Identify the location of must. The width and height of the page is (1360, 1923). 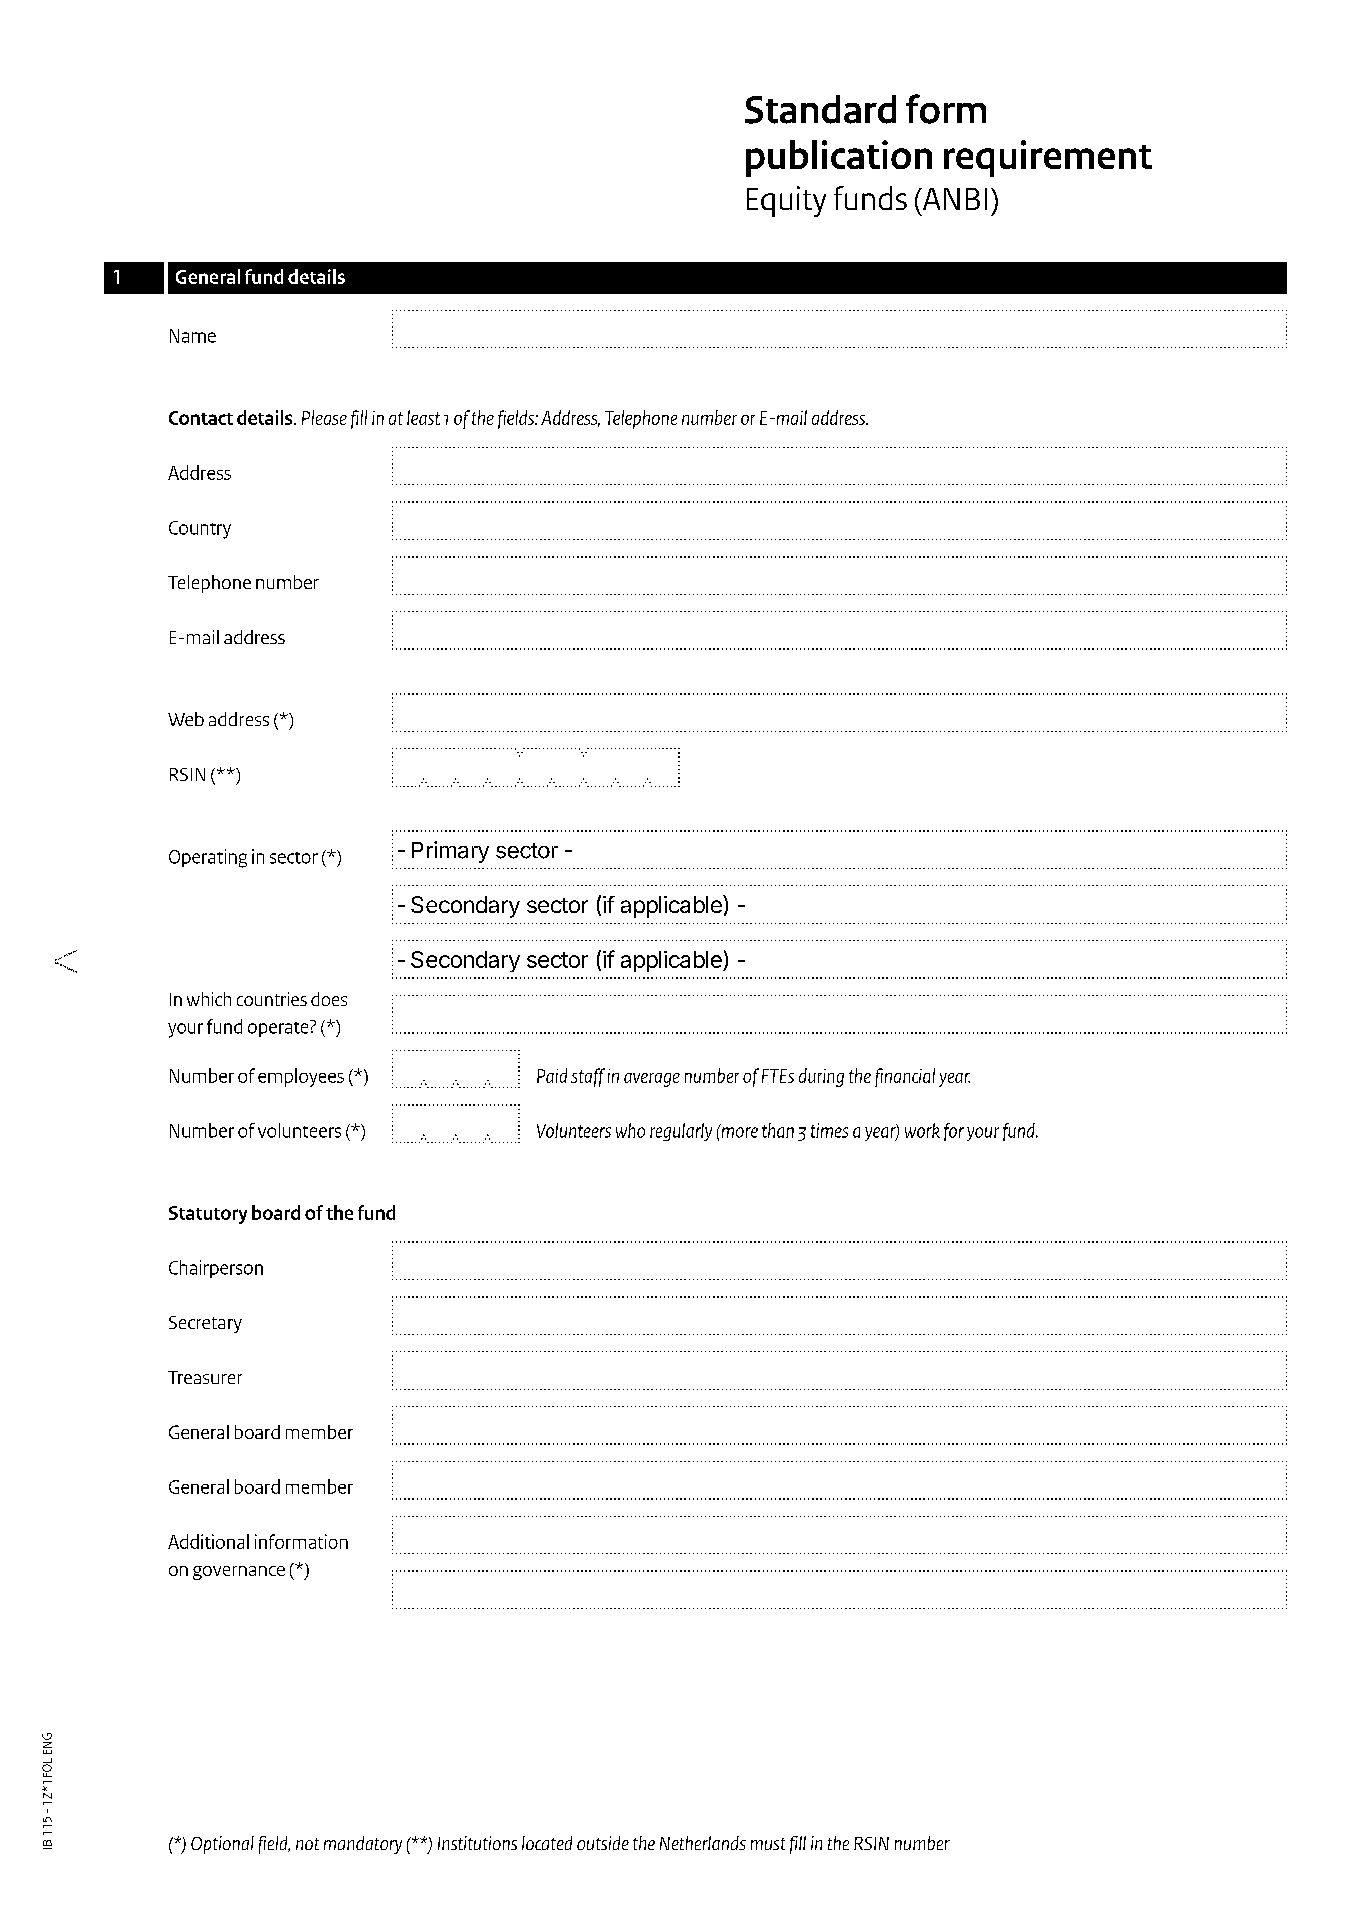
(768, 1844).
